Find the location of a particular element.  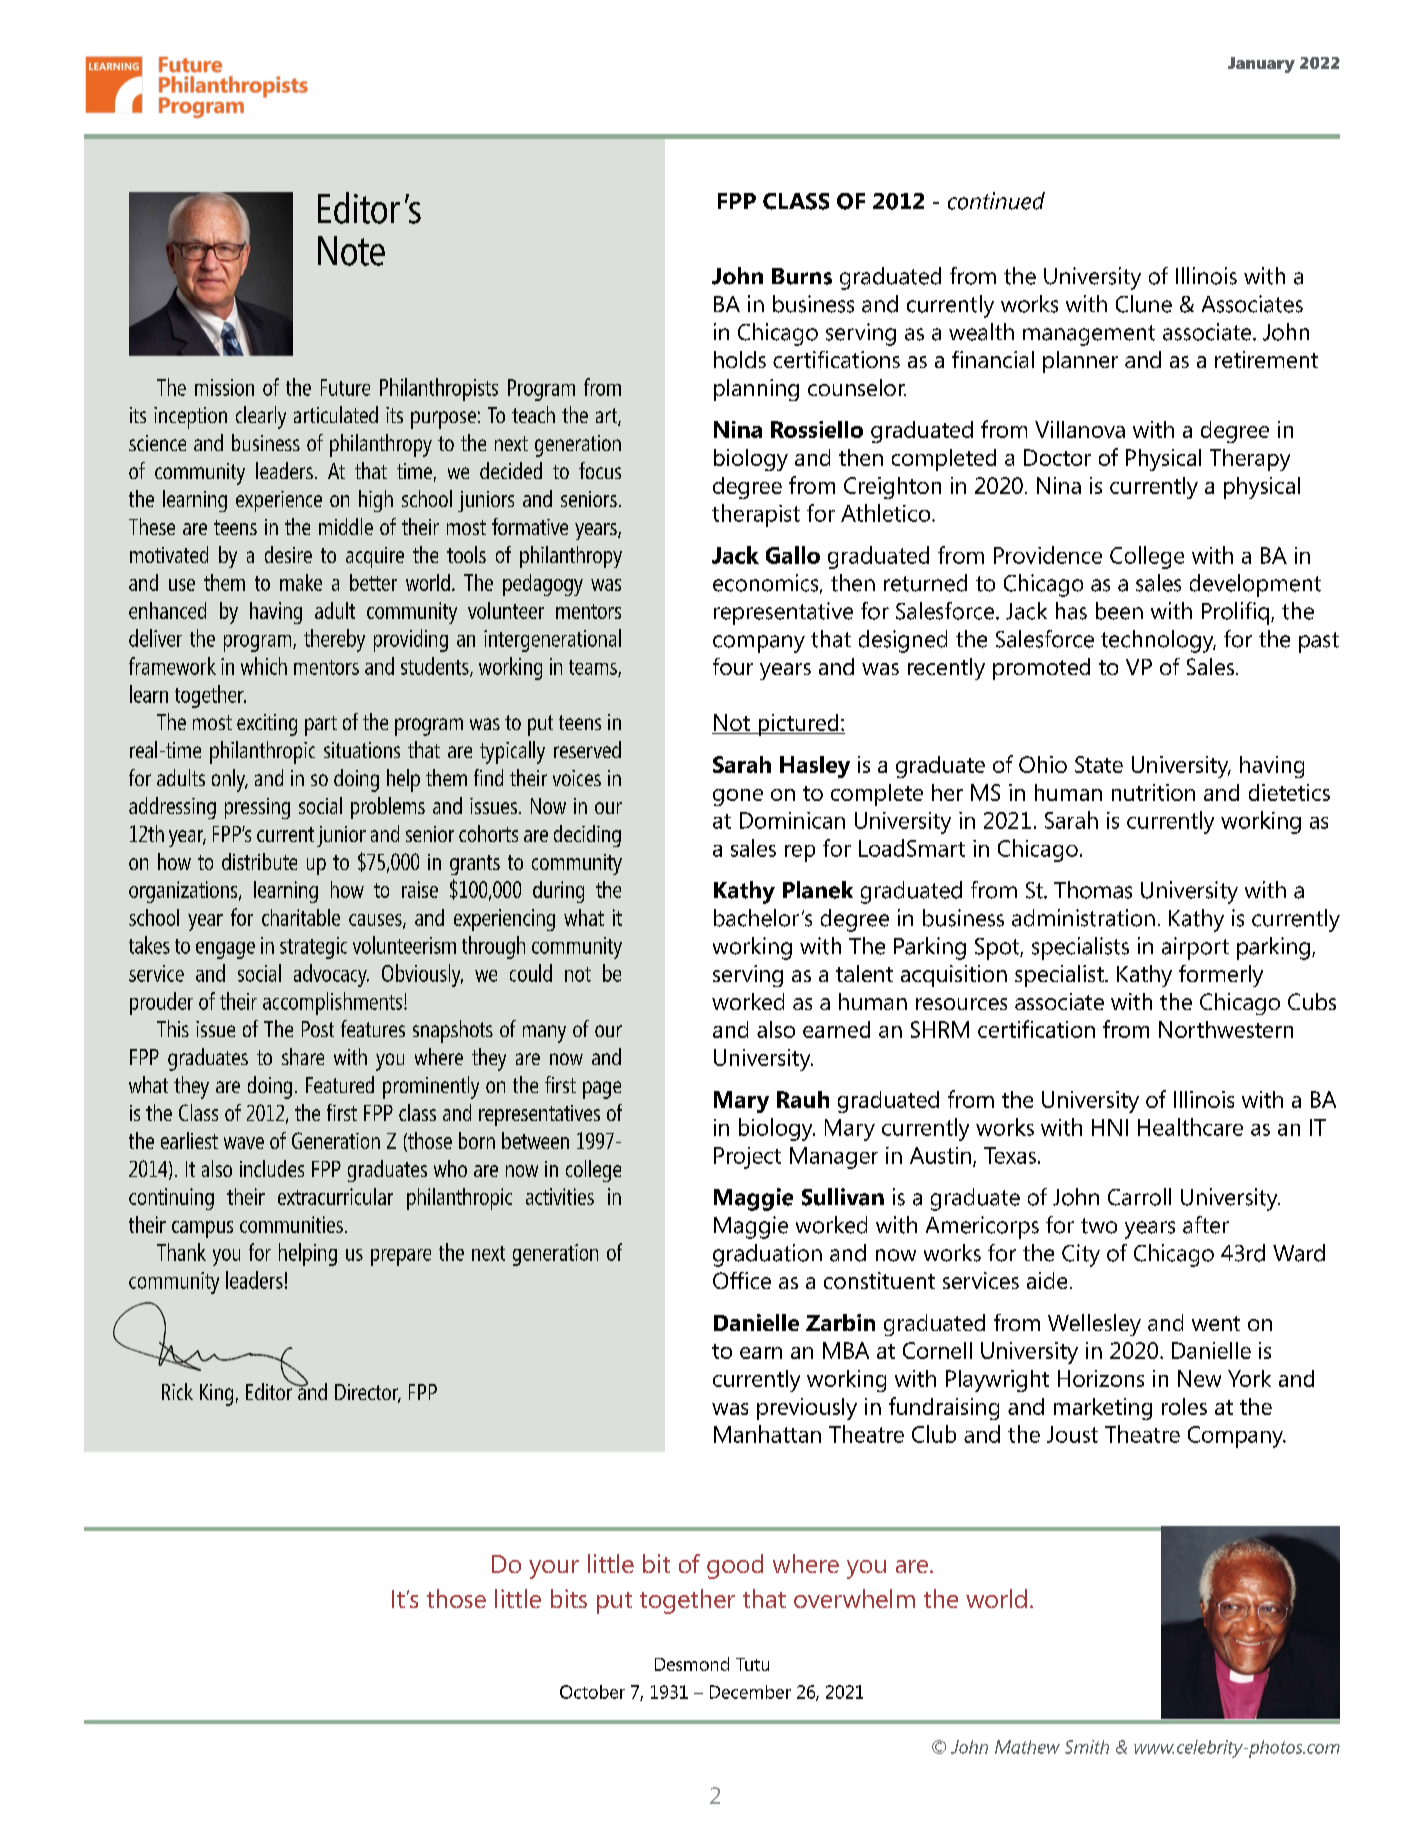

technology is located at coordinates (1158, 641).
